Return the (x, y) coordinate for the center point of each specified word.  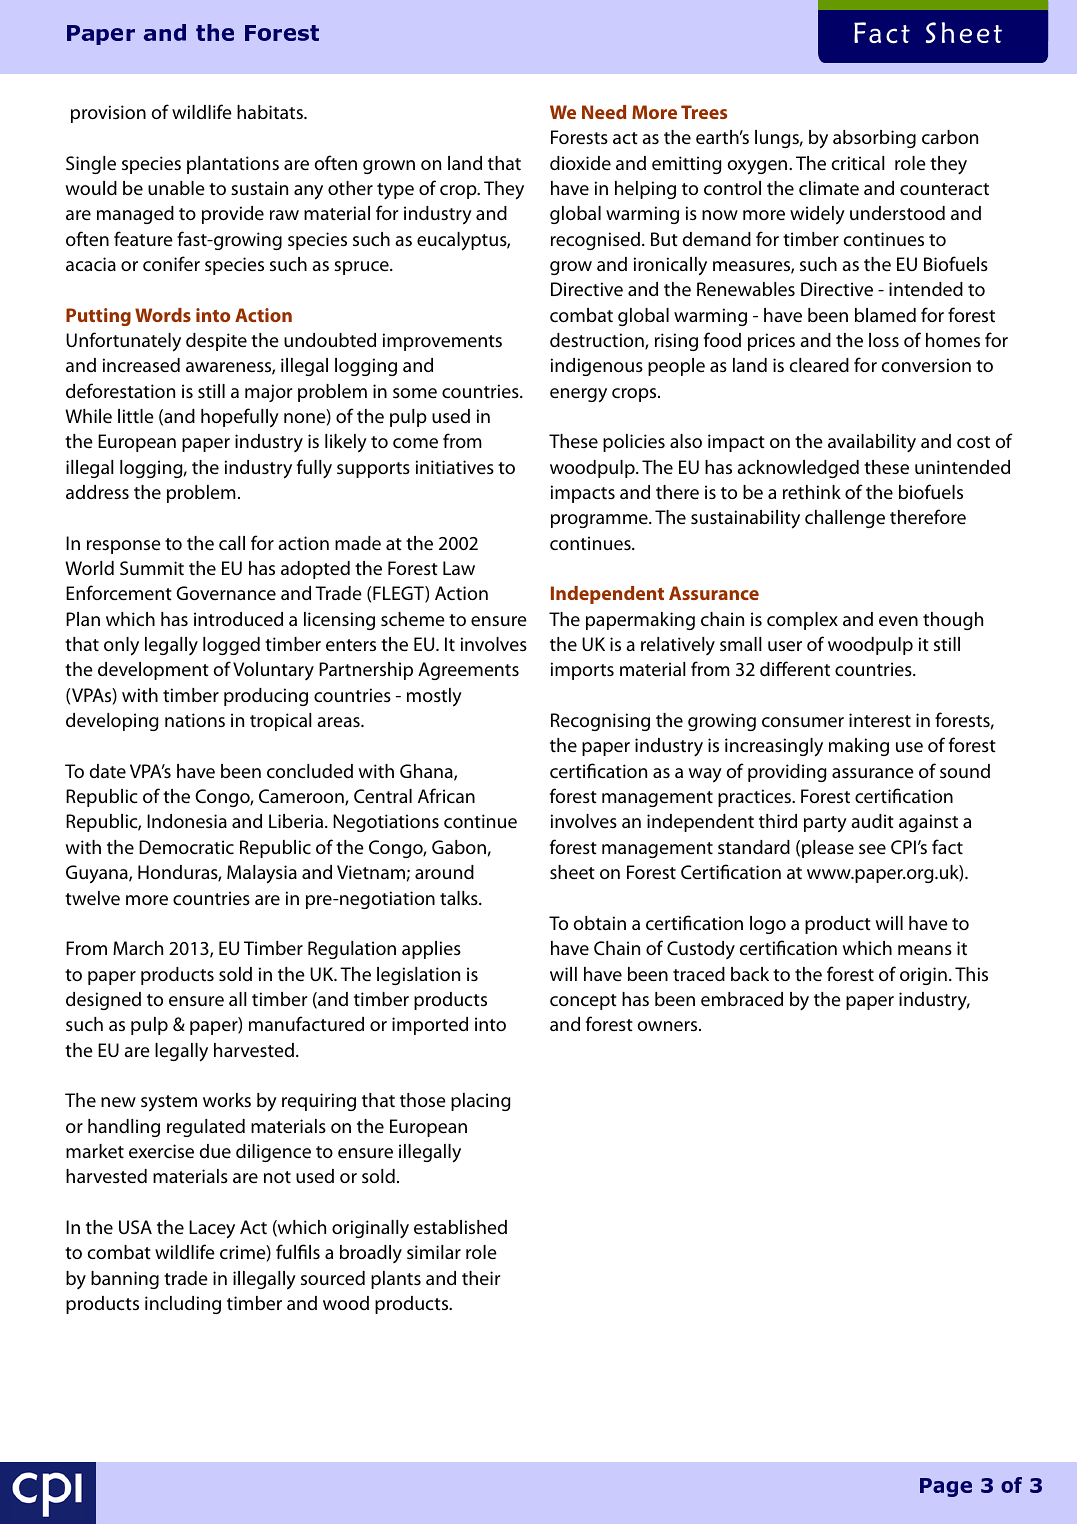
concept (583, 1002)
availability (872, 443)
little (136, 416)
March (138, 948)
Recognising (600, 722)
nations (195, 720)
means (925, 950)
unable (176, 188)
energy (578, 395)
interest (880, 720)
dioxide (580, 163)
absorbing (874, 139)
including (183, 1305)
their (481, 1278)
